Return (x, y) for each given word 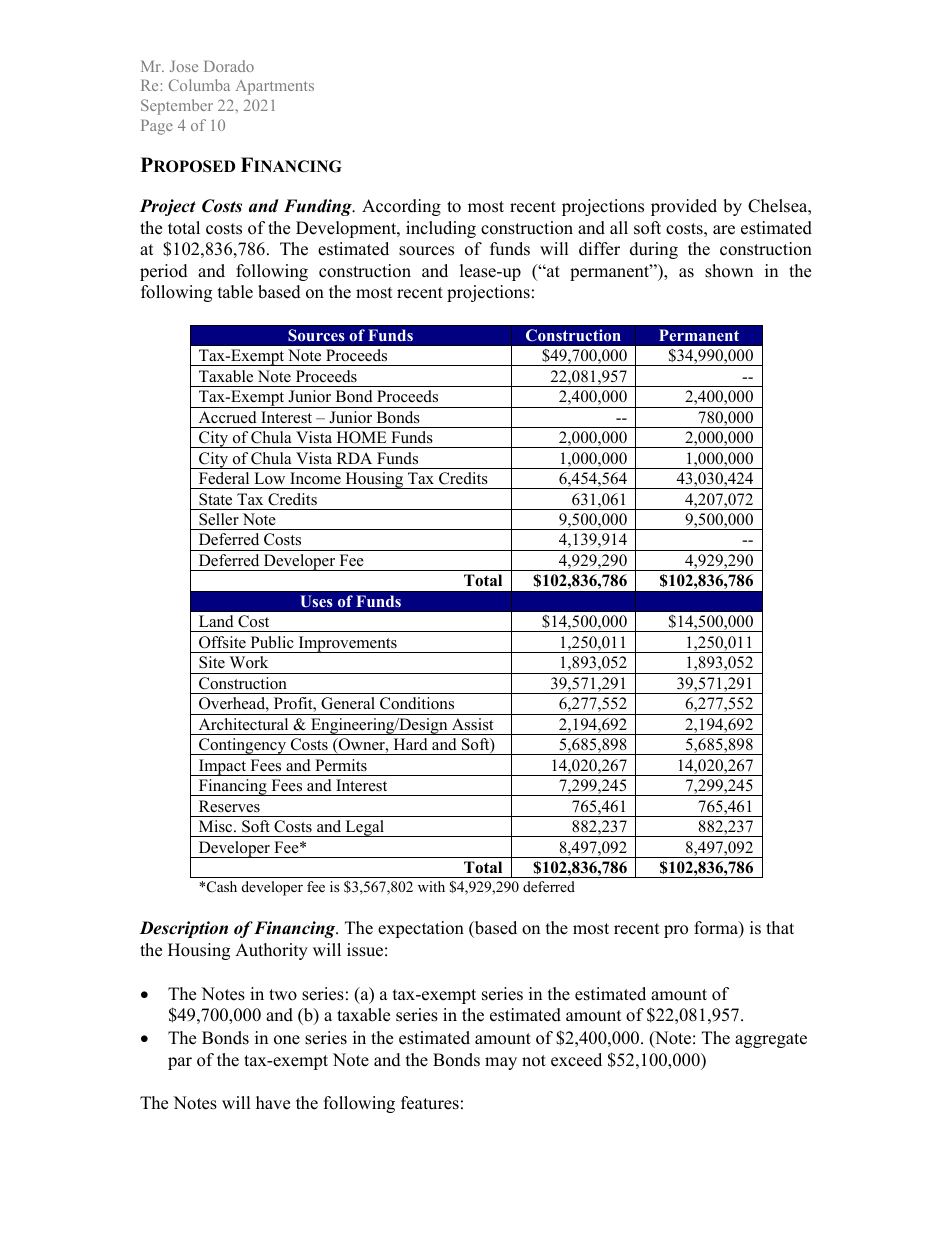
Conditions (417, 703)
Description (183, 929)
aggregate (771, 1040)
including (441, 229)
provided (684, 207)
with (431, 886)
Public (272, 642)
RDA (354, 458)
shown (729, 271)
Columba (199, 85)
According (401, 207)
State (215, 499)
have (273, 1103)
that (780, 927)
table (235, 292)
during (654, 250)
